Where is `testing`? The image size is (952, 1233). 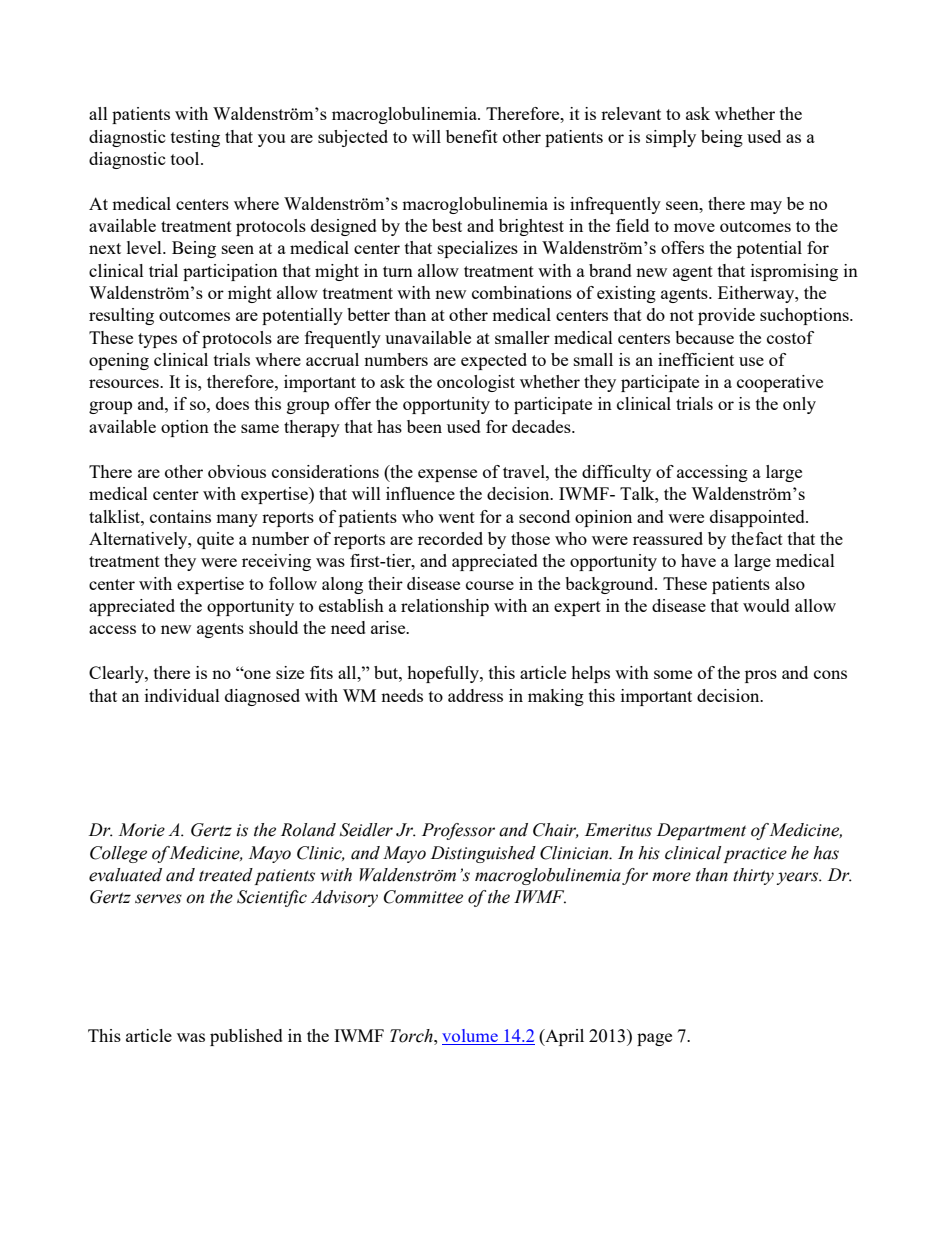 testing is located at coordinates (195, 138).
